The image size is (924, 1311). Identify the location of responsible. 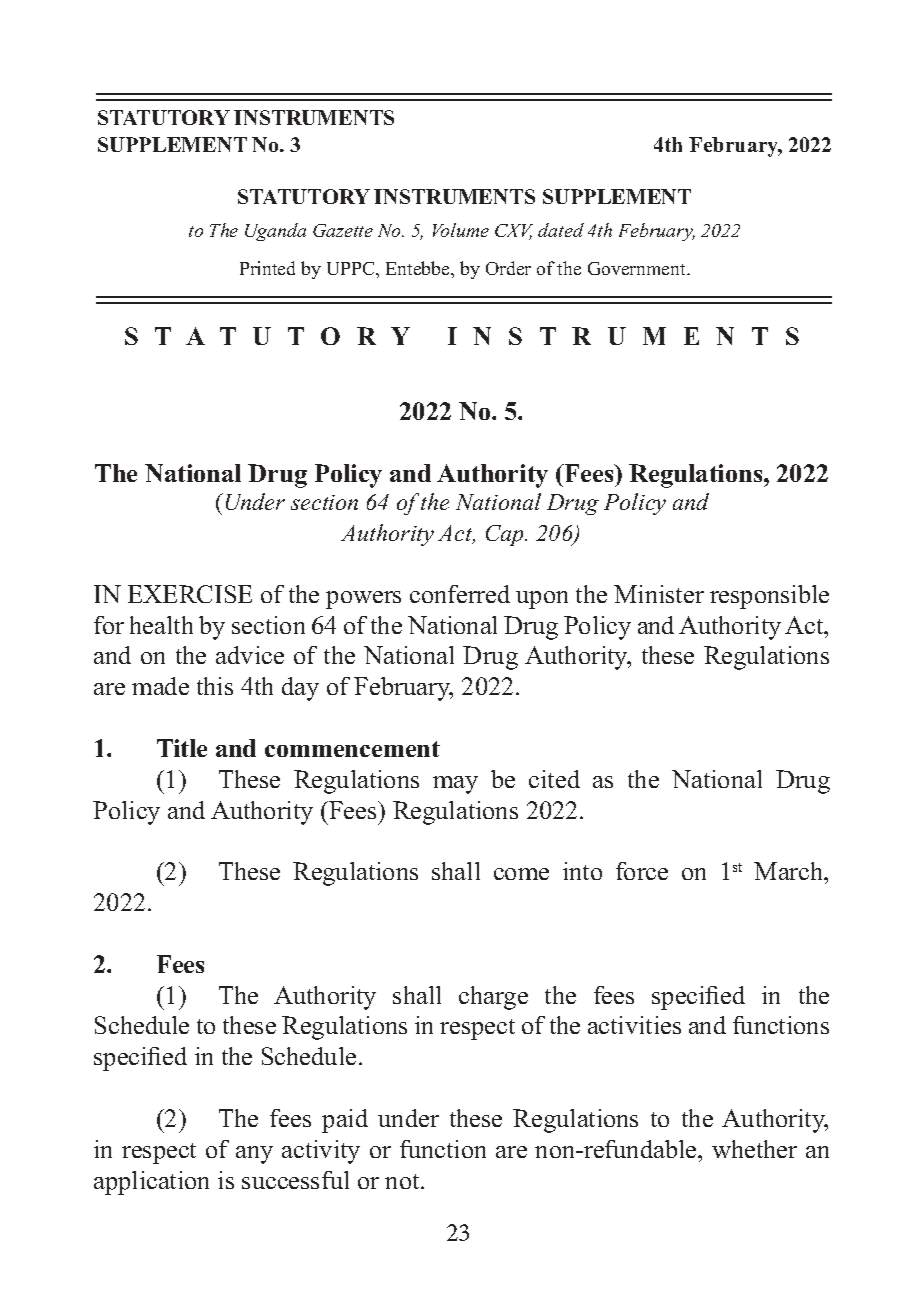
(769, 597).
